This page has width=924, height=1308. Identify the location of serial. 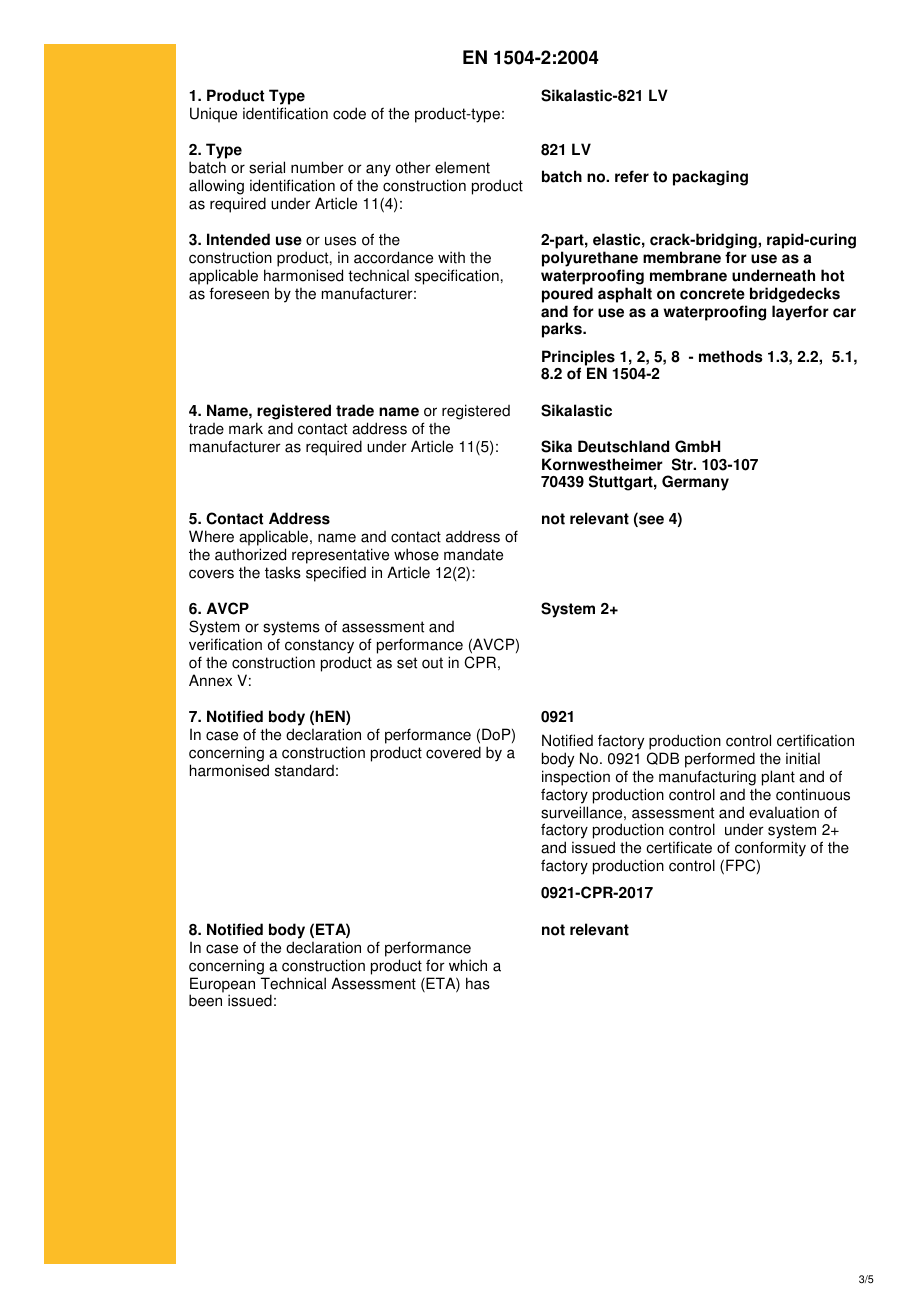
(267, 167).
